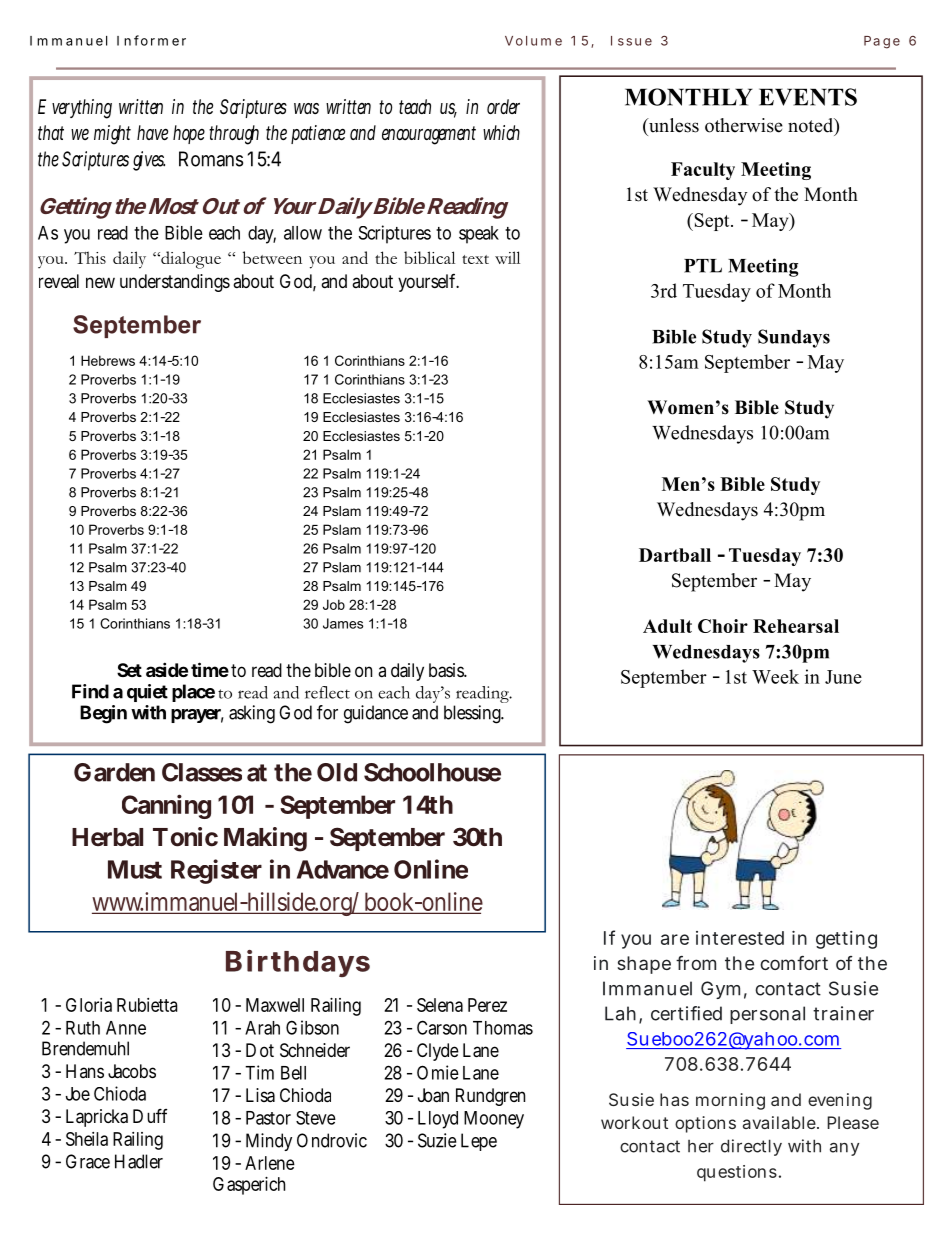 The height and width of the image is (1233, 952). What do you see at coordinates (150, 1115) in the image?
I see `Duff` at bounding box center [150, 1115].
